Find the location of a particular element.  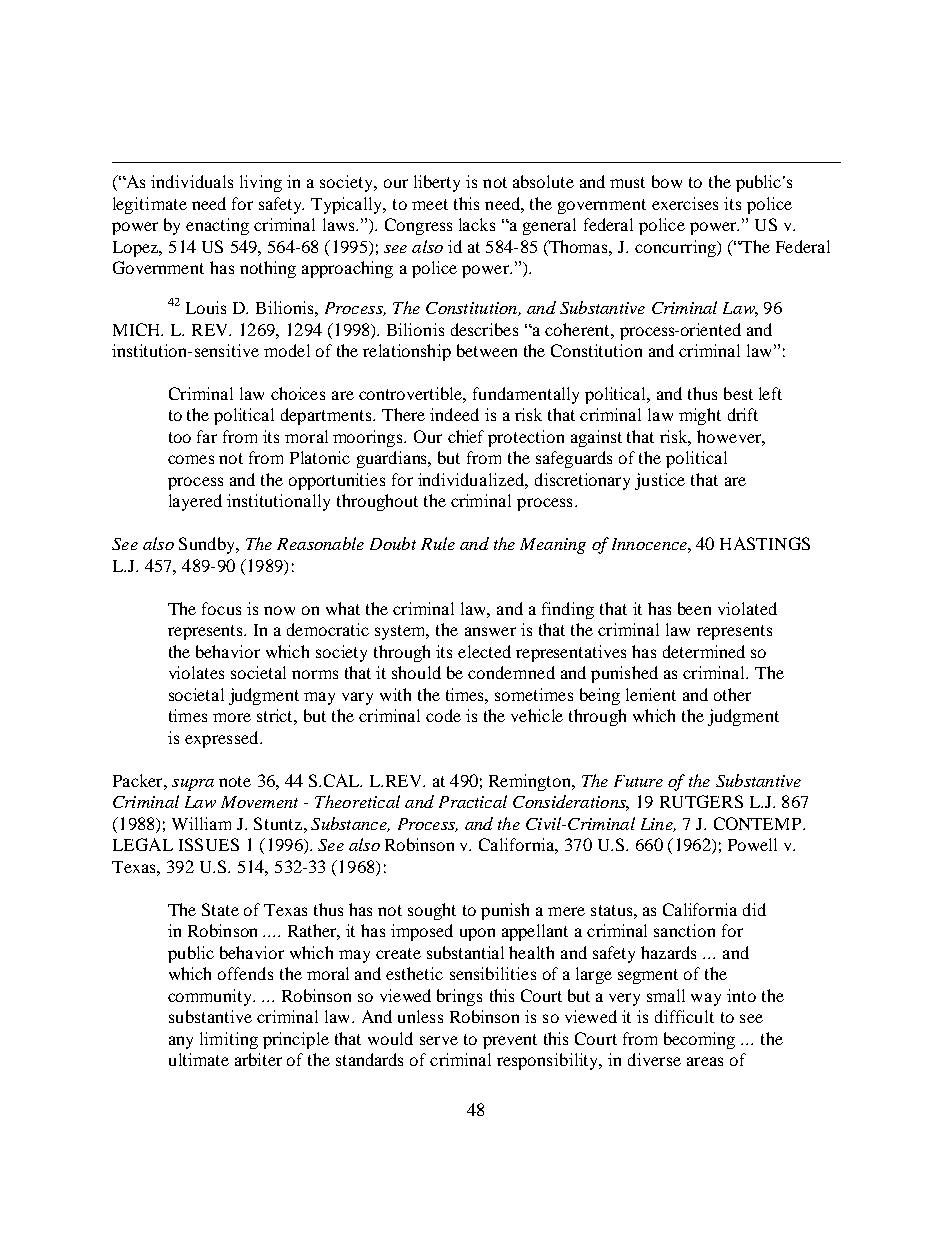

far is located at coordinates (207, 436).
